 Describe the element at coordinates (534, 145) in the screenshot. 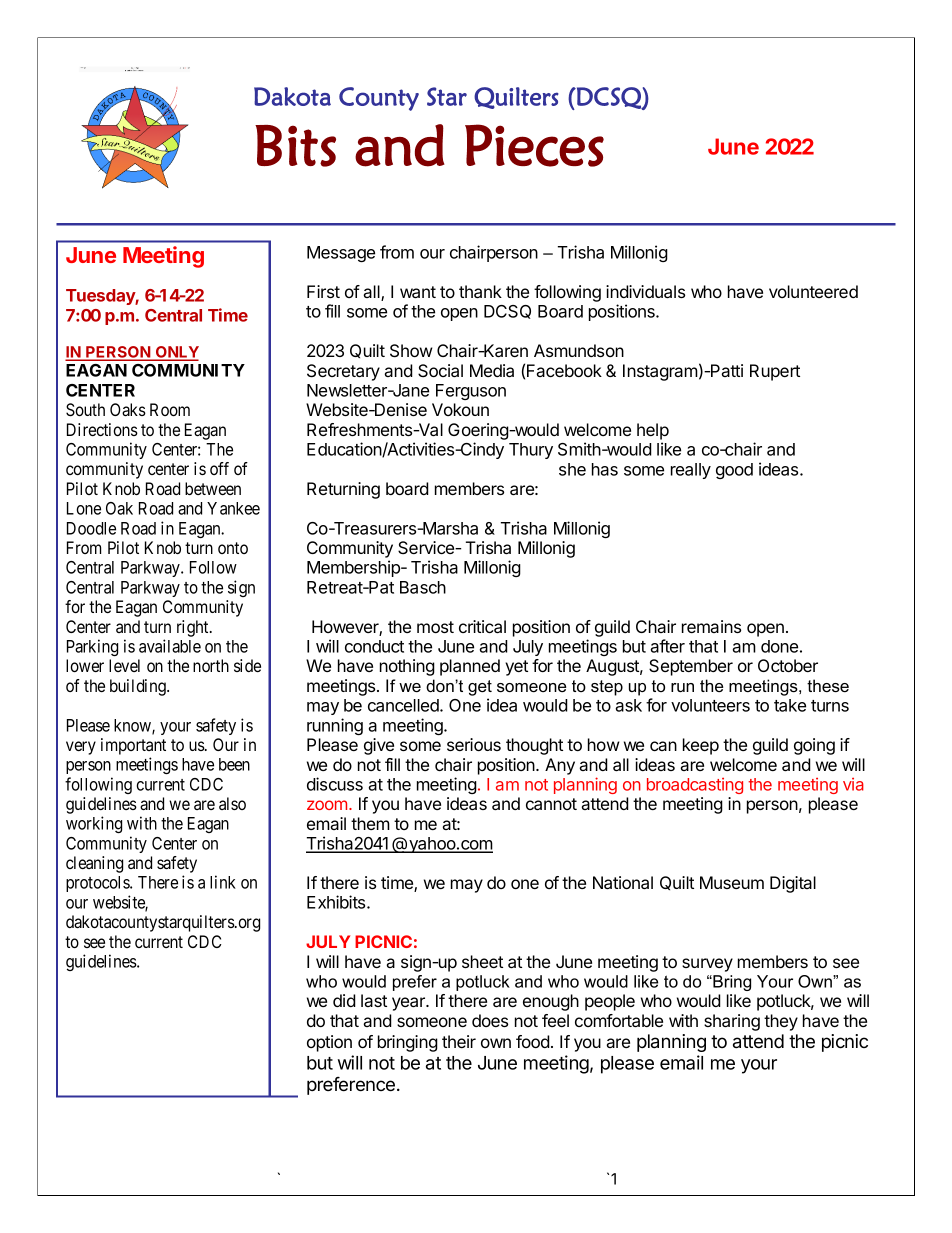

I see `Pieces` at that location.
